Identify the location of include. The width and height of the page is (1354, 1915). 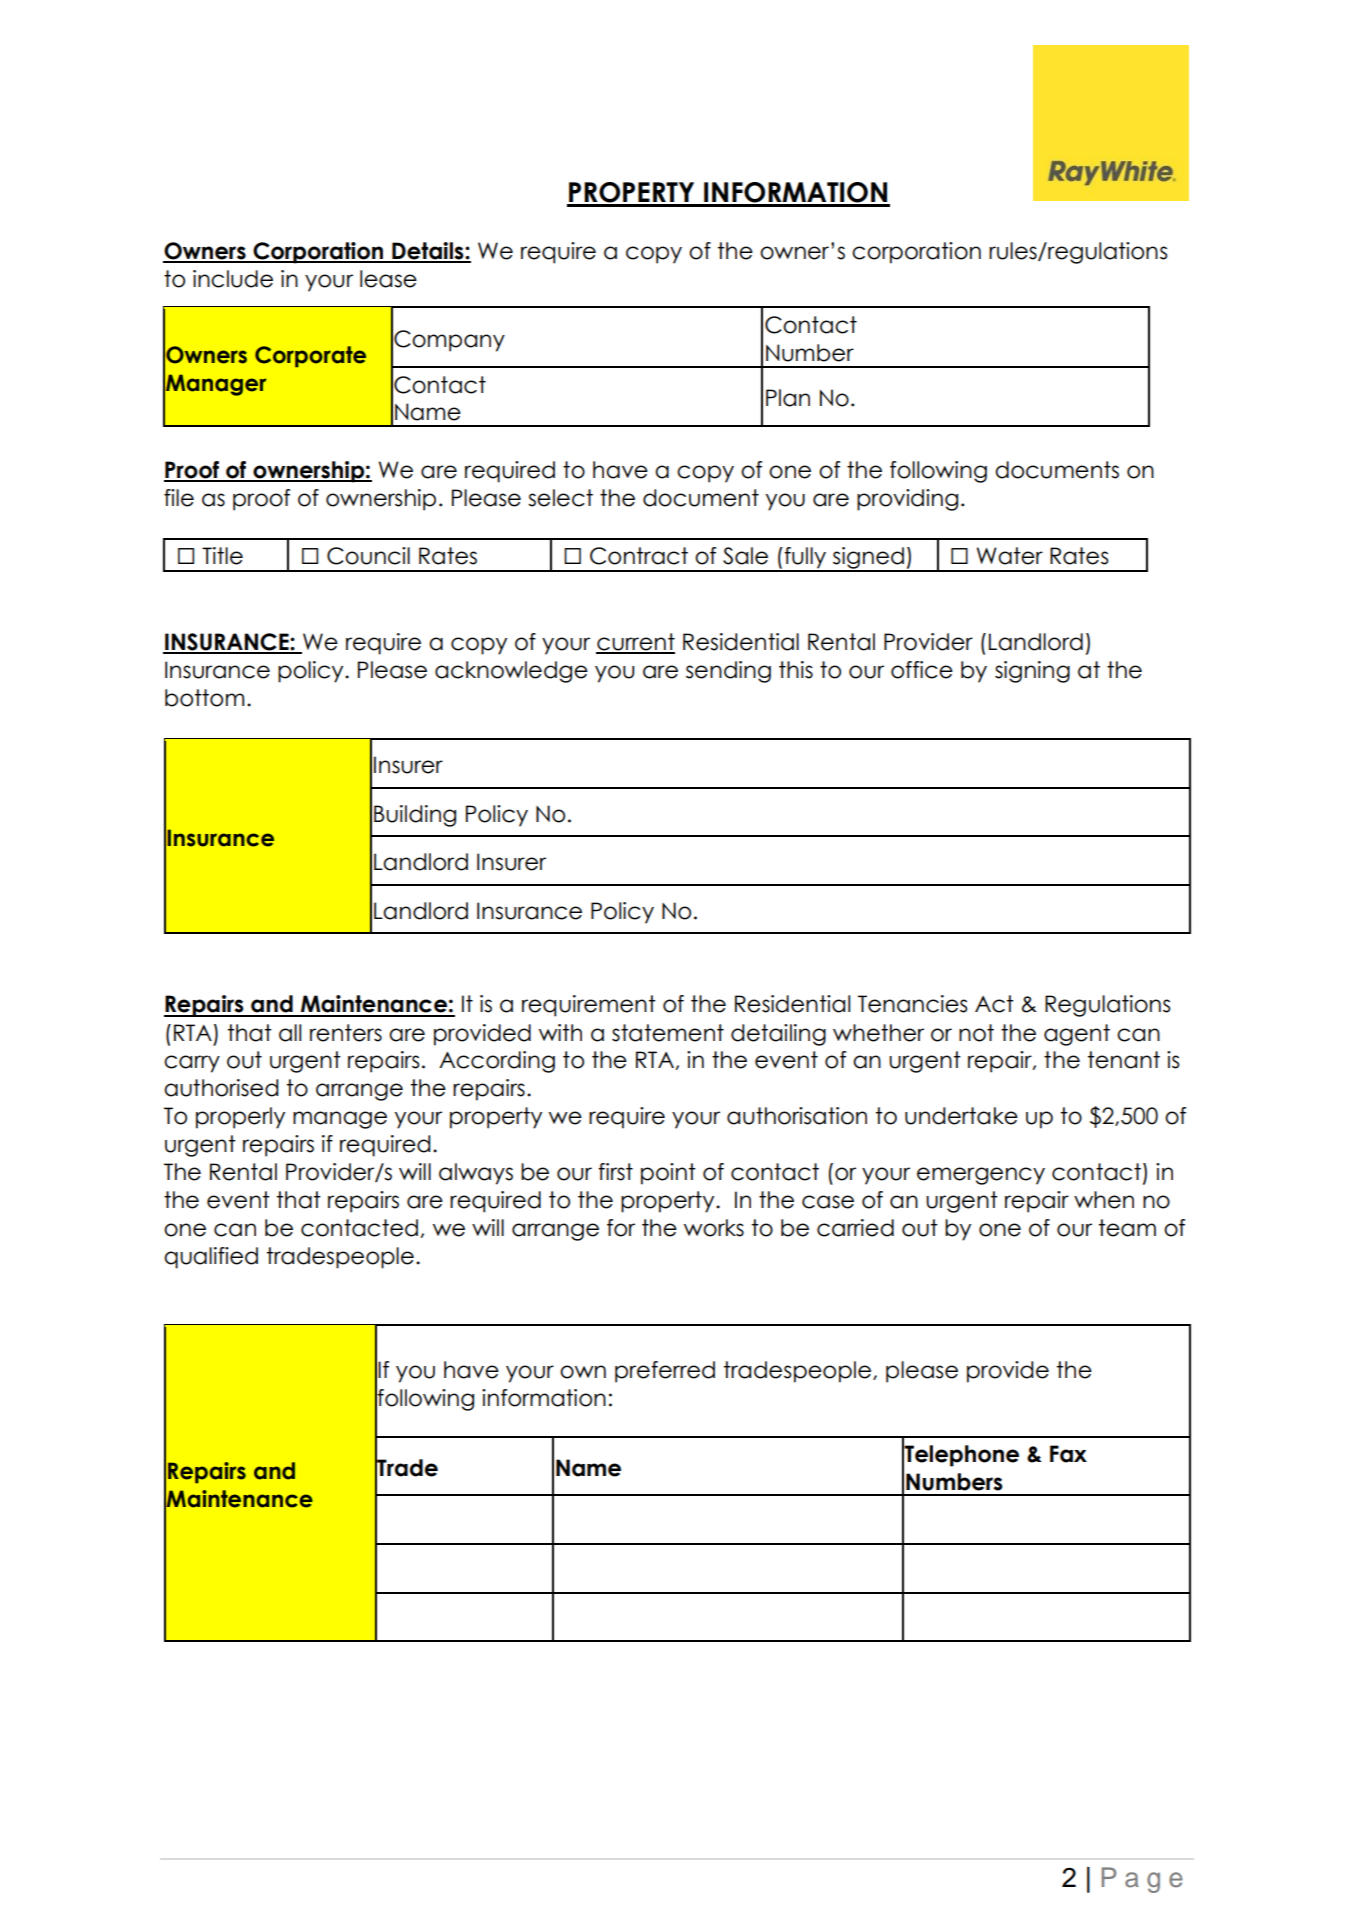
(233, 279).
